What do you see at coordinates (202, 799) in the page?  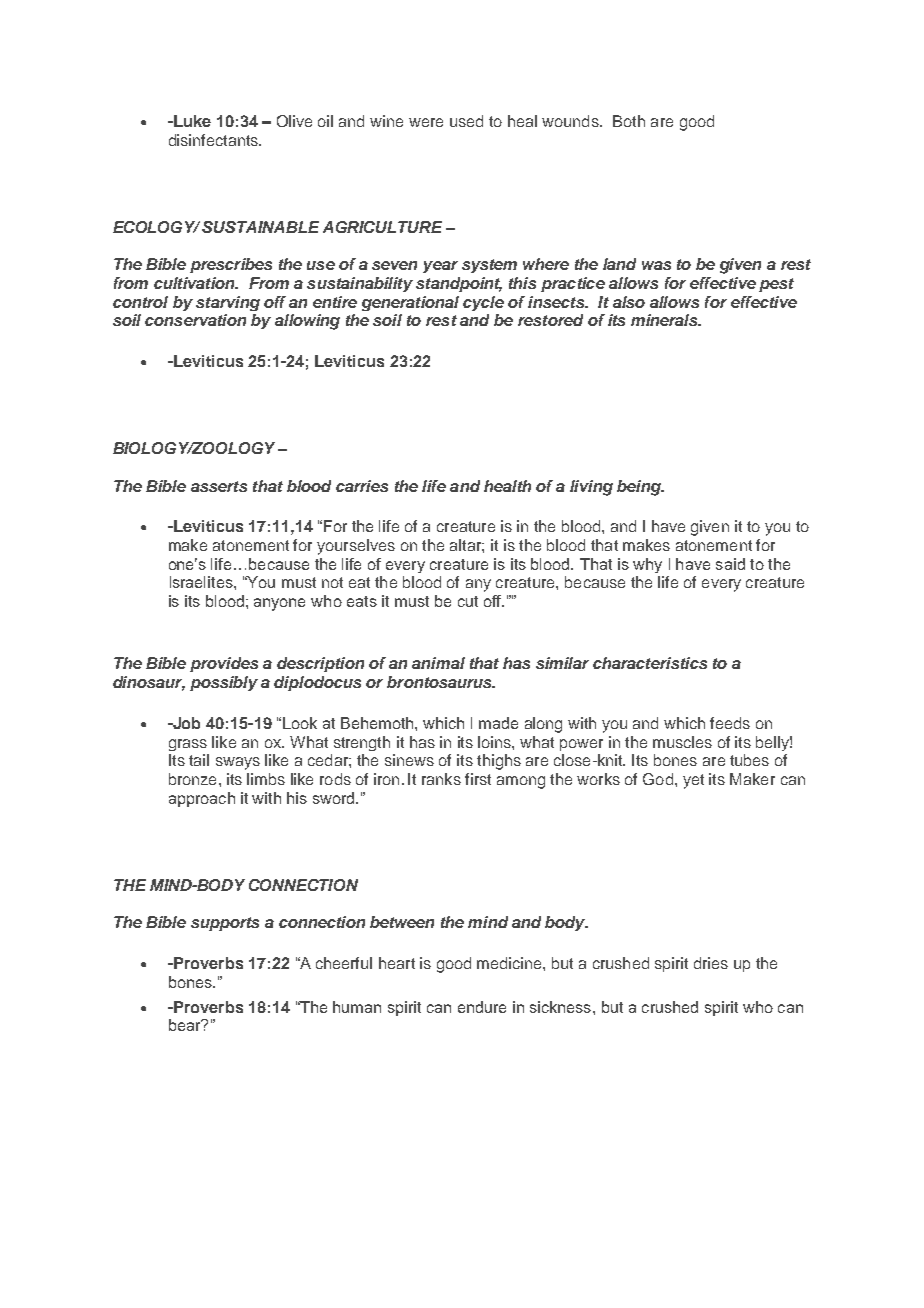 I see `approach` at bounding box center [202, 799].
